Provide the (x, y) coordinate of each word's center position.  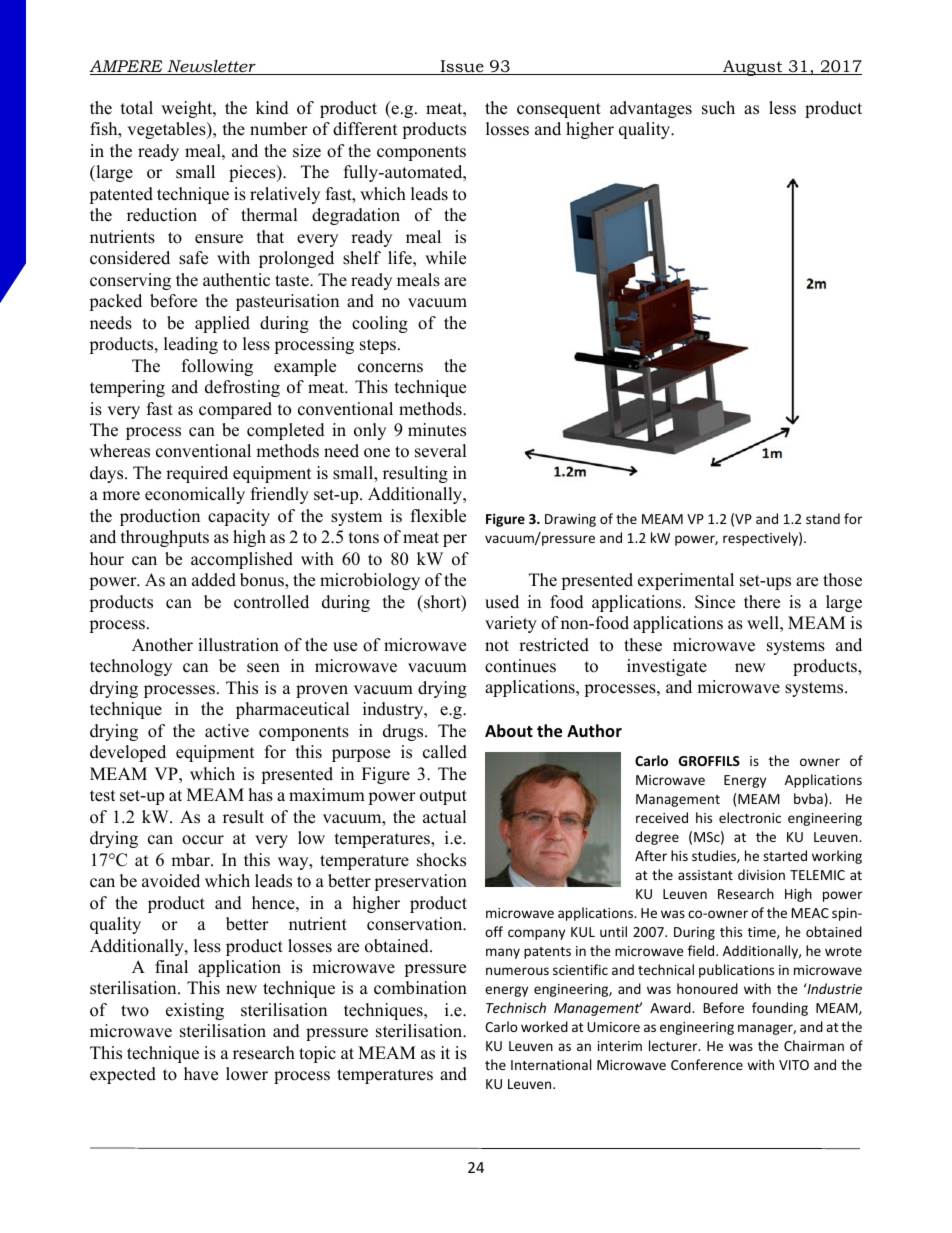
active (227, 731)
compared (235, 410)
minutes (437, 430)
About (509, 731)
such (718, 108)
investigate (667, 667)
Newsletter (211, 67)
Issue (462, 67)
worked (544, 1026)
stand (823, 518)
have (201, 1074)
